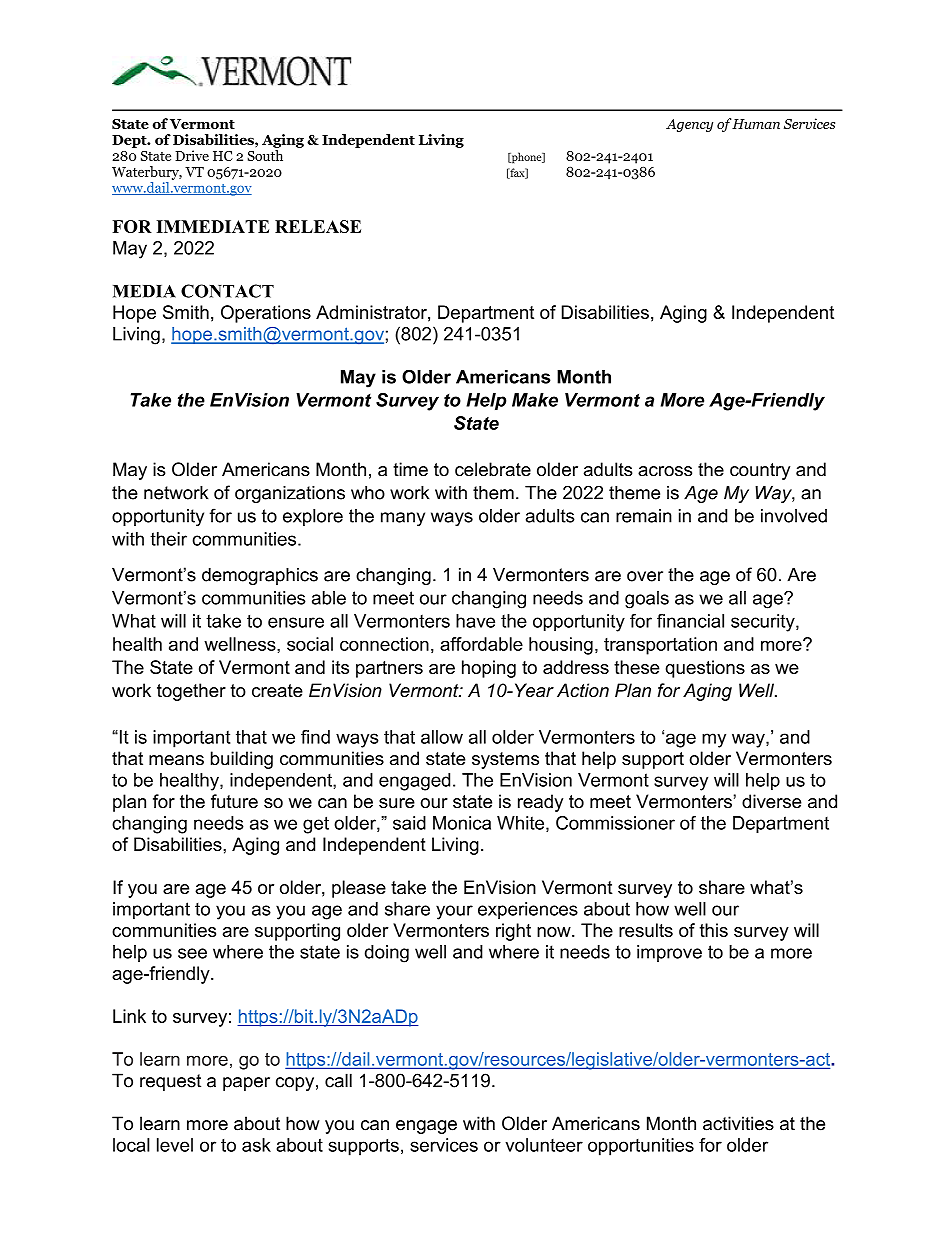 This document has height=1233, width=952. Describe the element at coordinates (738, 1123) in the document. I see `activities` at that location.
